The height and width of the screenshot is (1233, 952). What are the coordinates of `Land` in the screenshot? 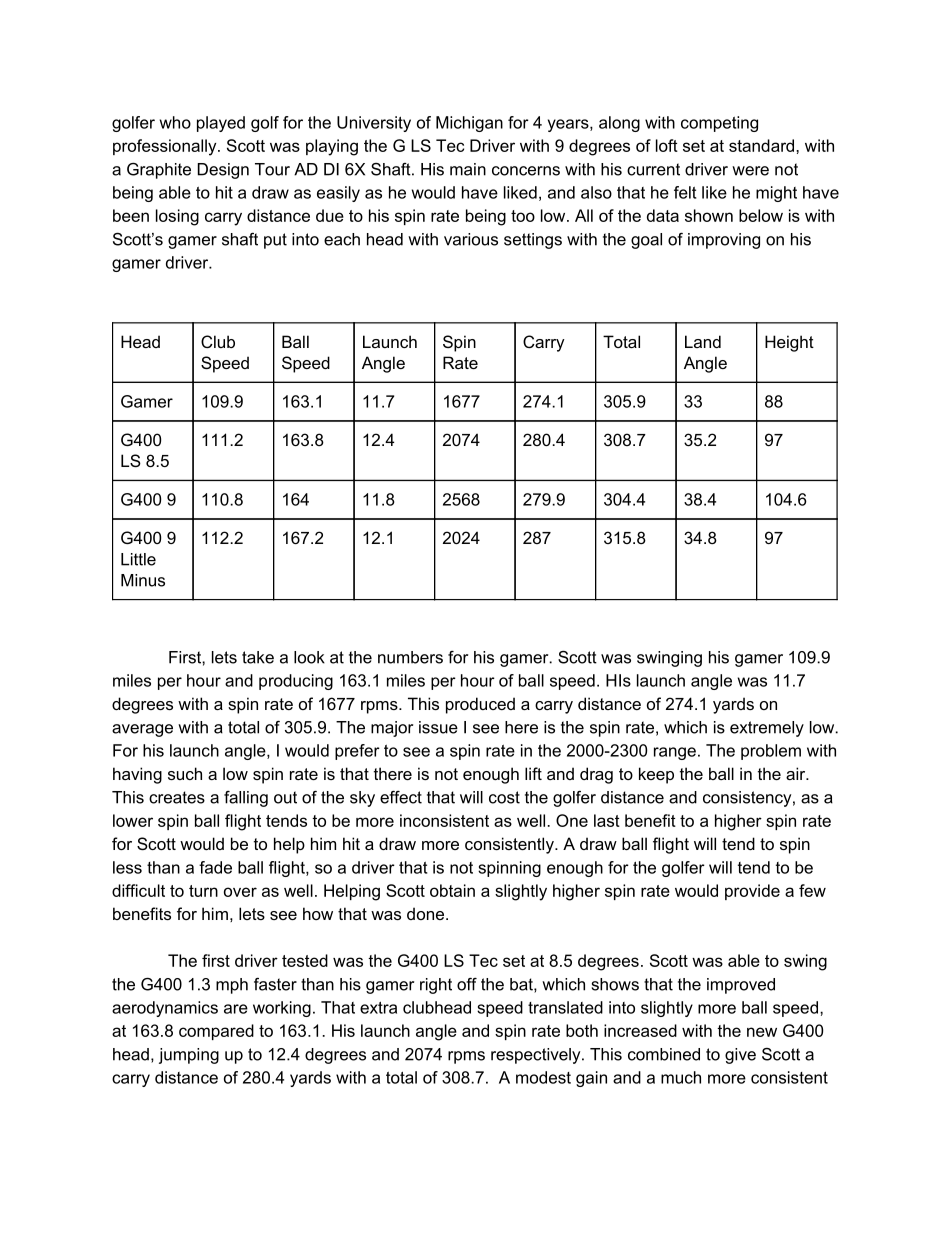 It's located at (703, 341).
